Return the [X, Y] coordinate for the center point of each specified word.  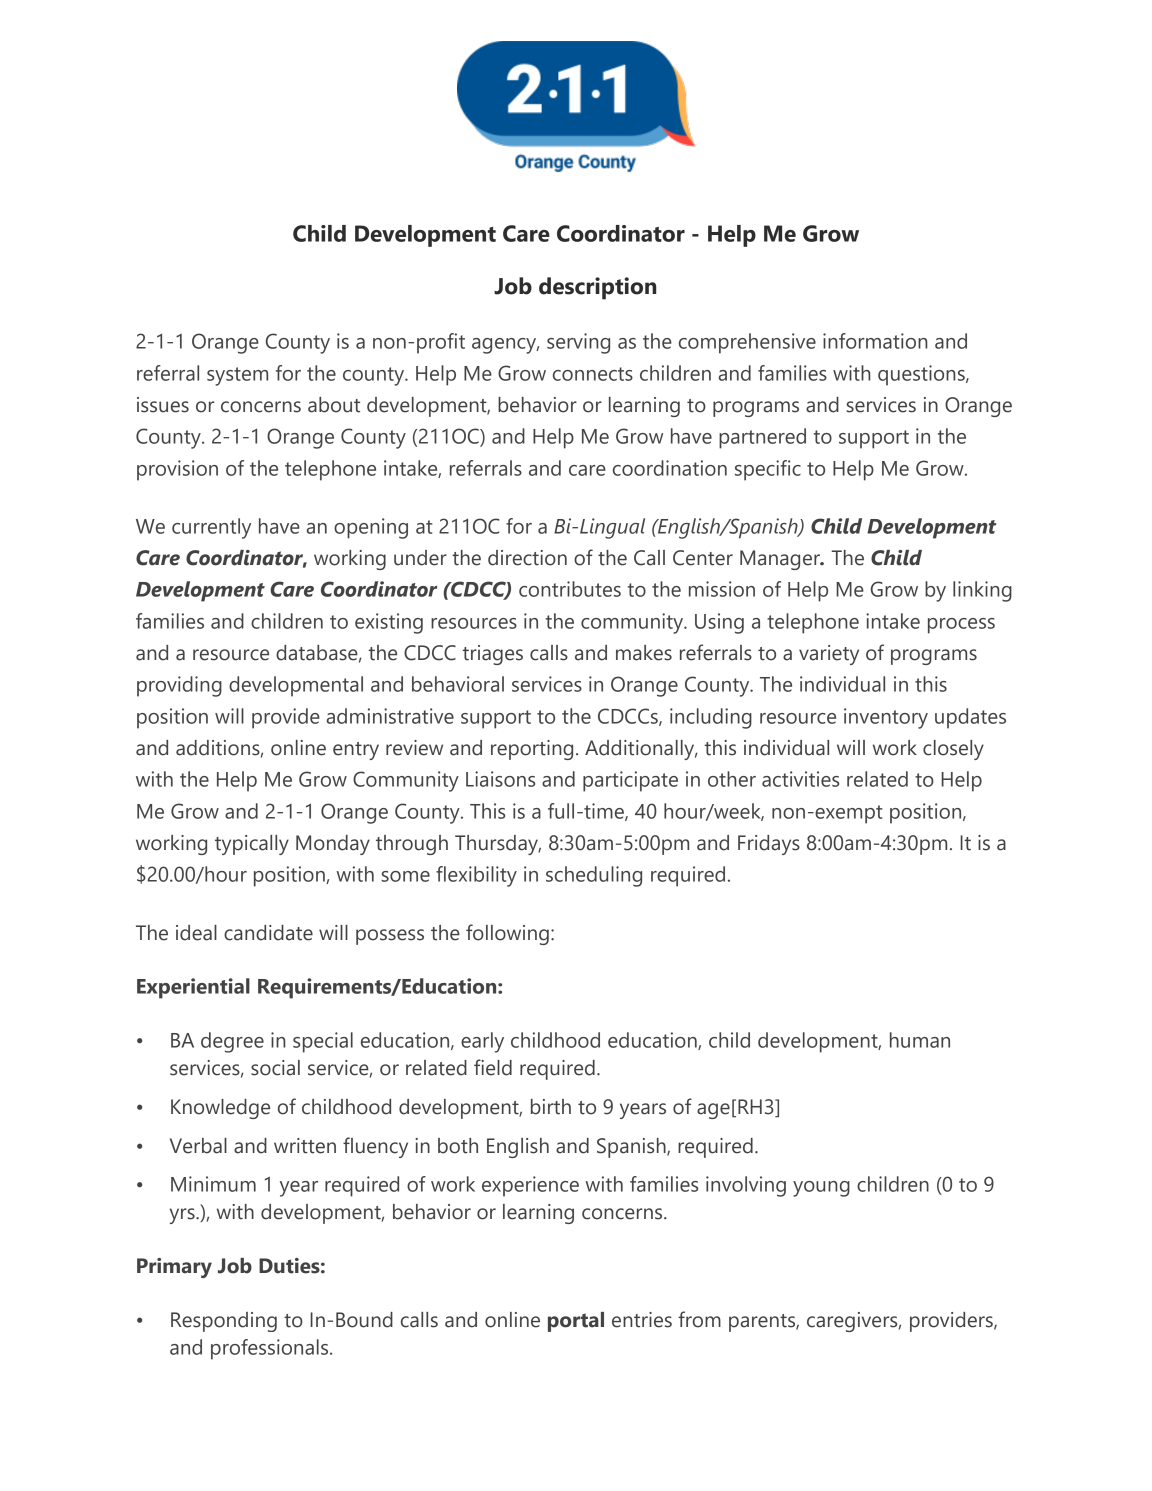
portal [576, 1322]
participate [630, 781]
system [237, 376]
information [875, 341]
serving [578, 343]
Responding [224, 1322]
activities [800, 779]
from [699, 1319]
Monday [333, 845]
